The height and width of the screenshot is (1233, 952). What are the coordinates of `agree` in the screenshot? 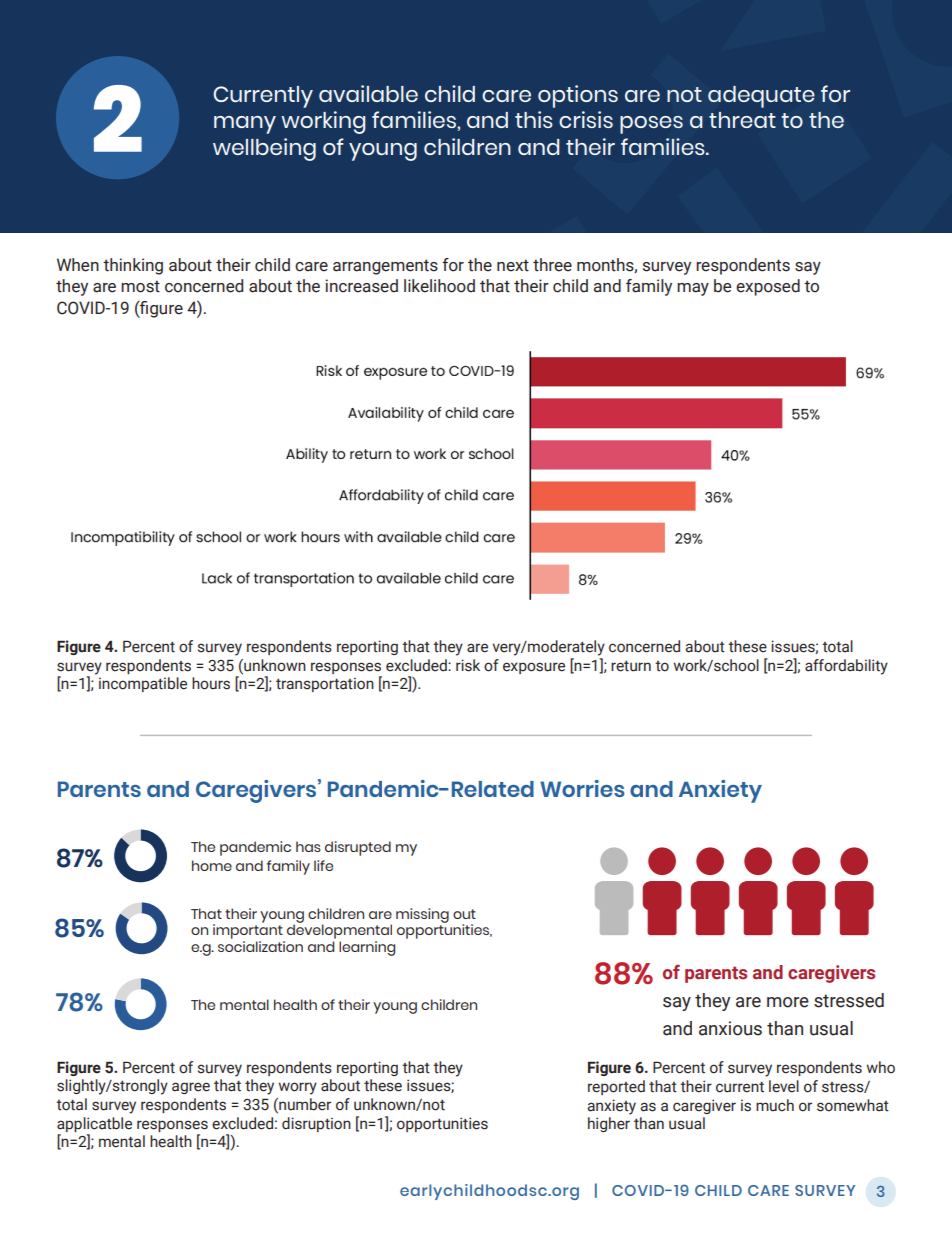 It's located at (191, 1088).
